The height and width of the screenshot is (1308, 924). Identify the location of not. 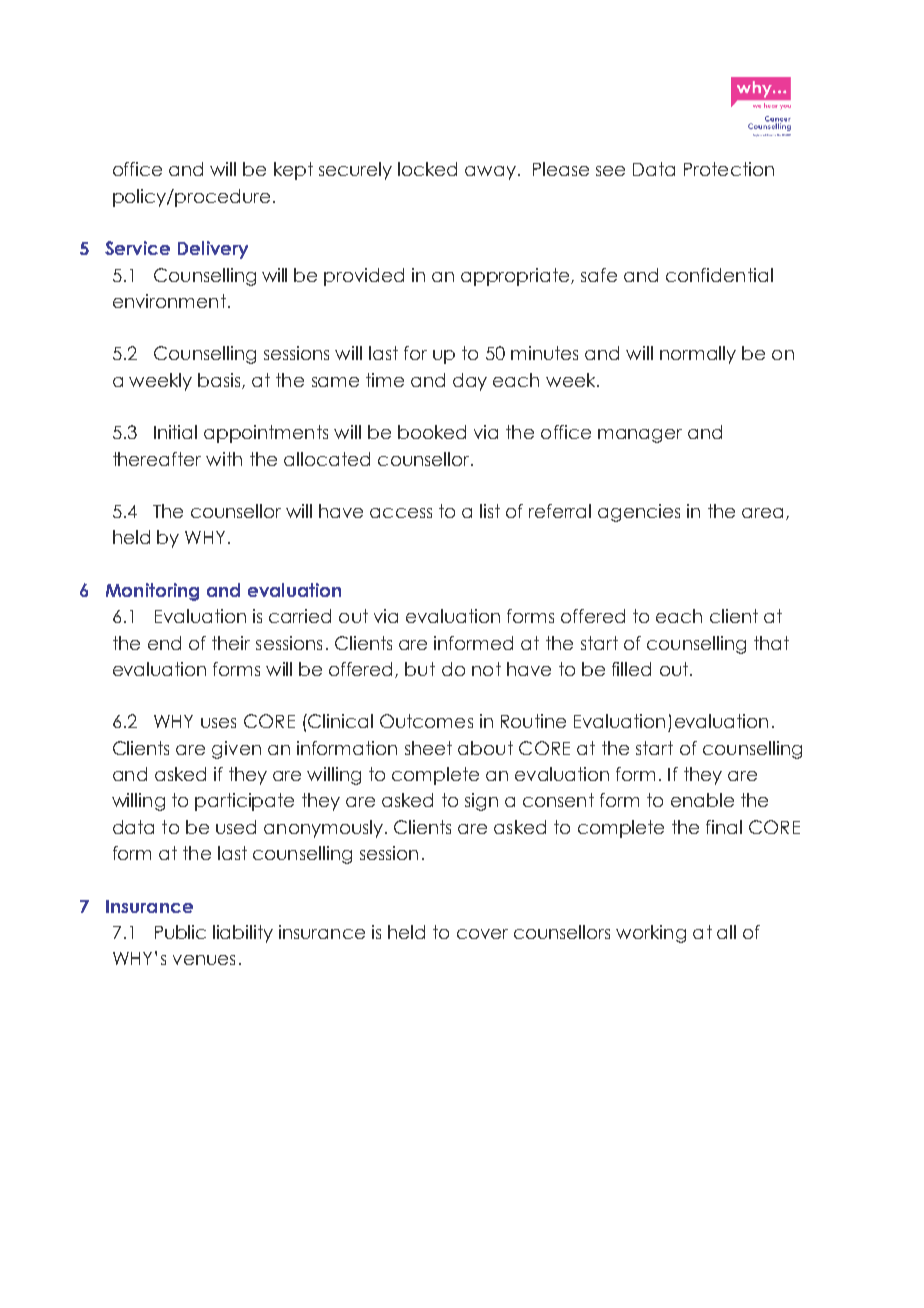
(486, 669).
